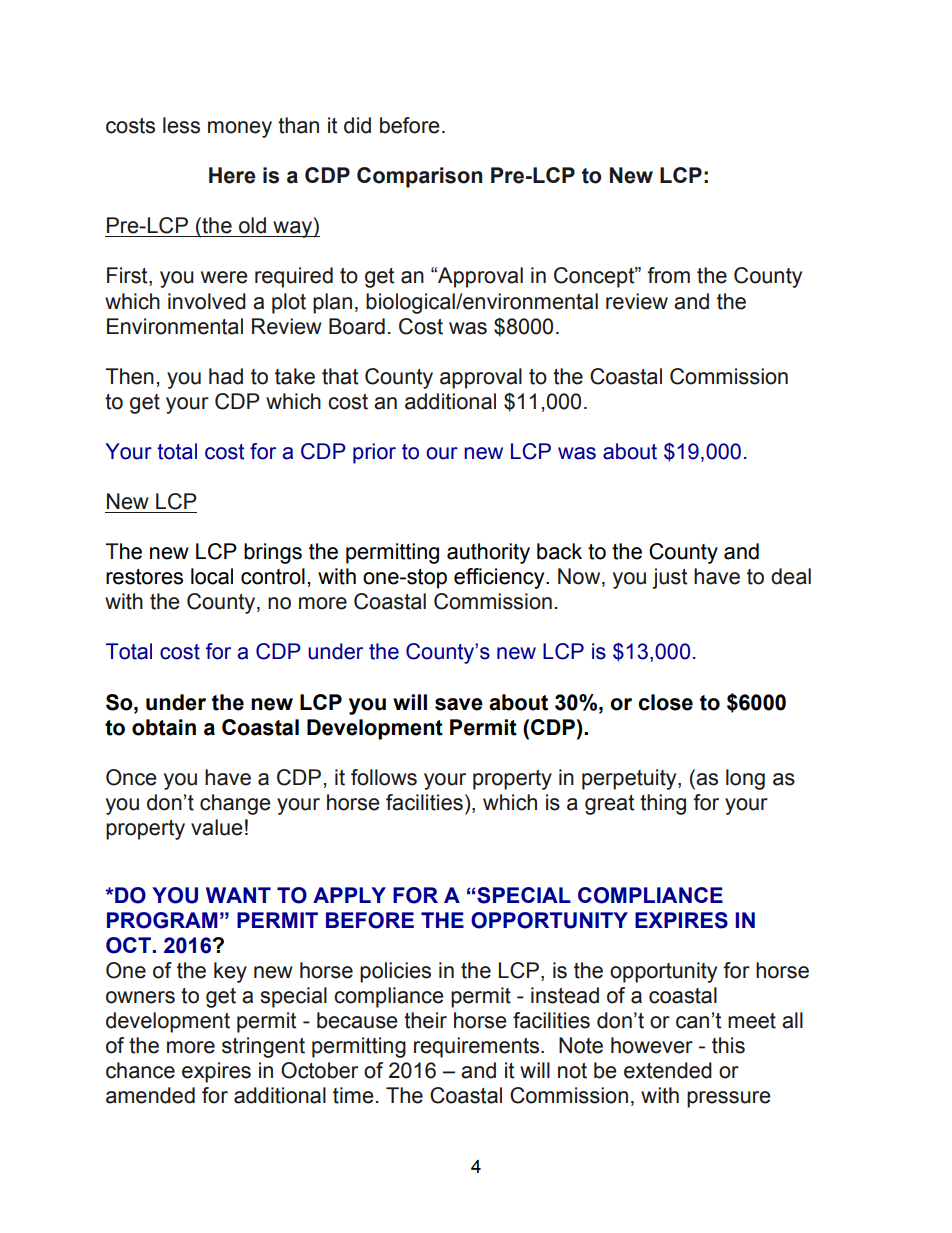  Describe the element at coordinates (669, 578) in the screenshot. I see `just` at that location.
